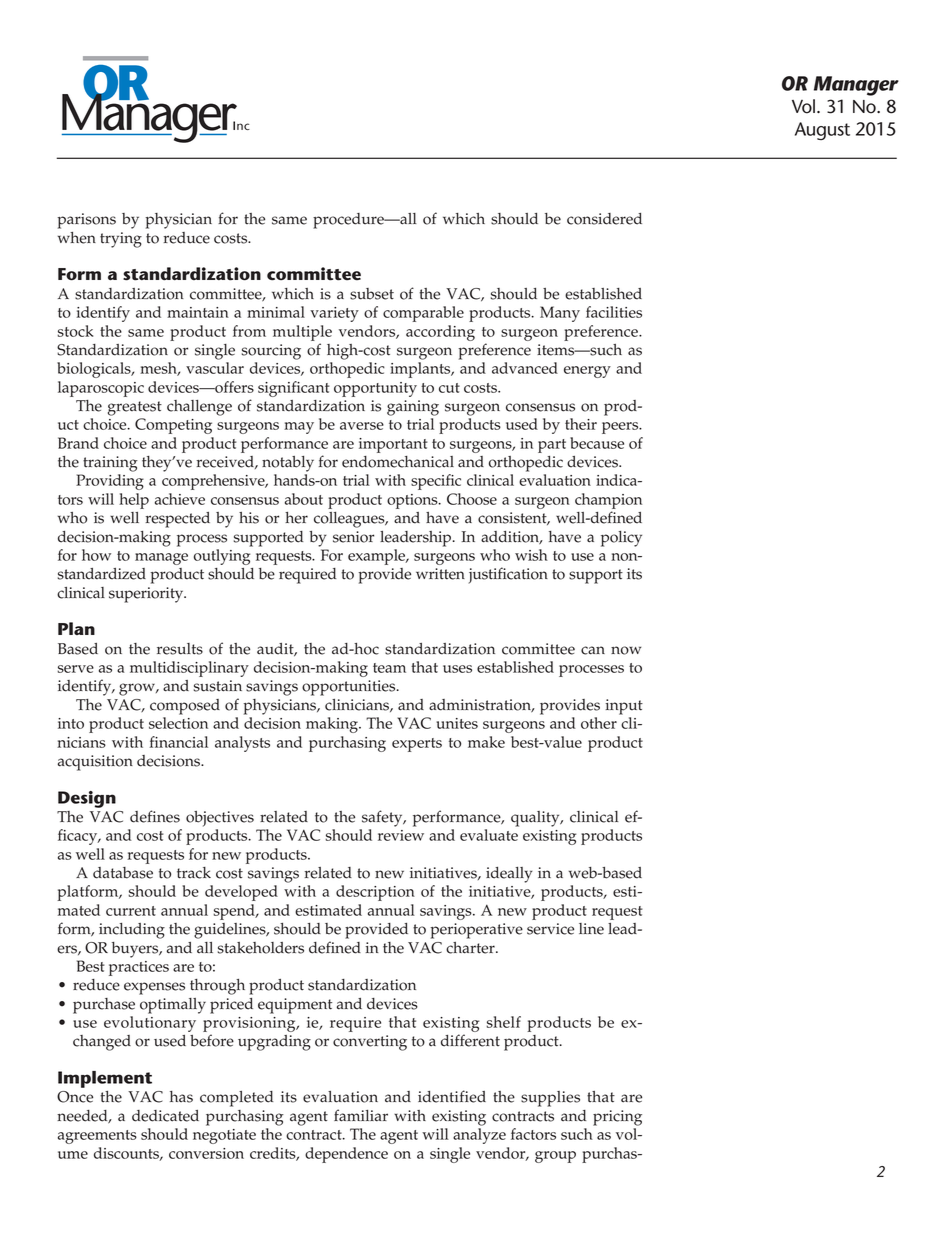  Describe the element at coordinates (621, 428) in the image. I see `peers` at that location.
